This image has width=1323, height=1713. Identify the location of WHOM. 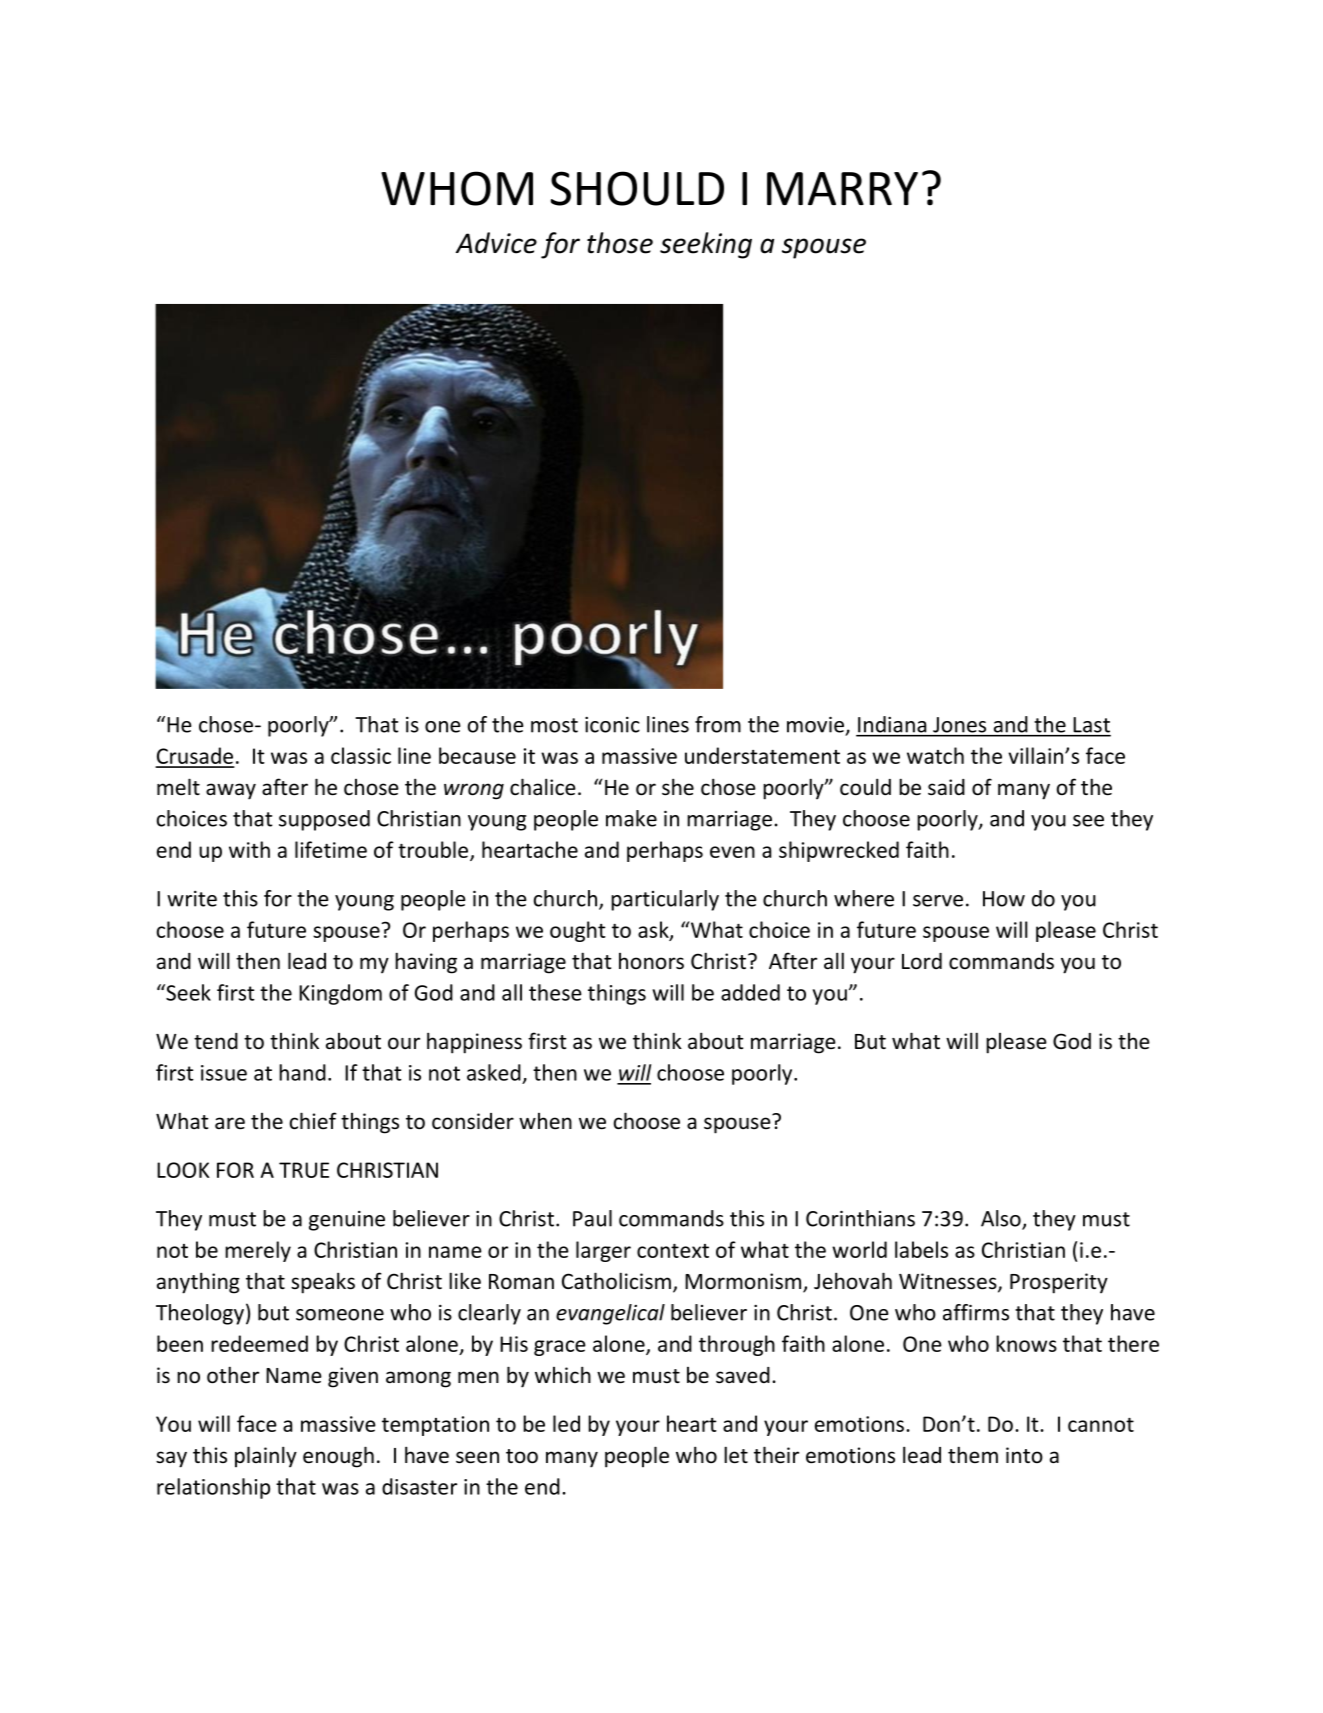
(457, 188).
